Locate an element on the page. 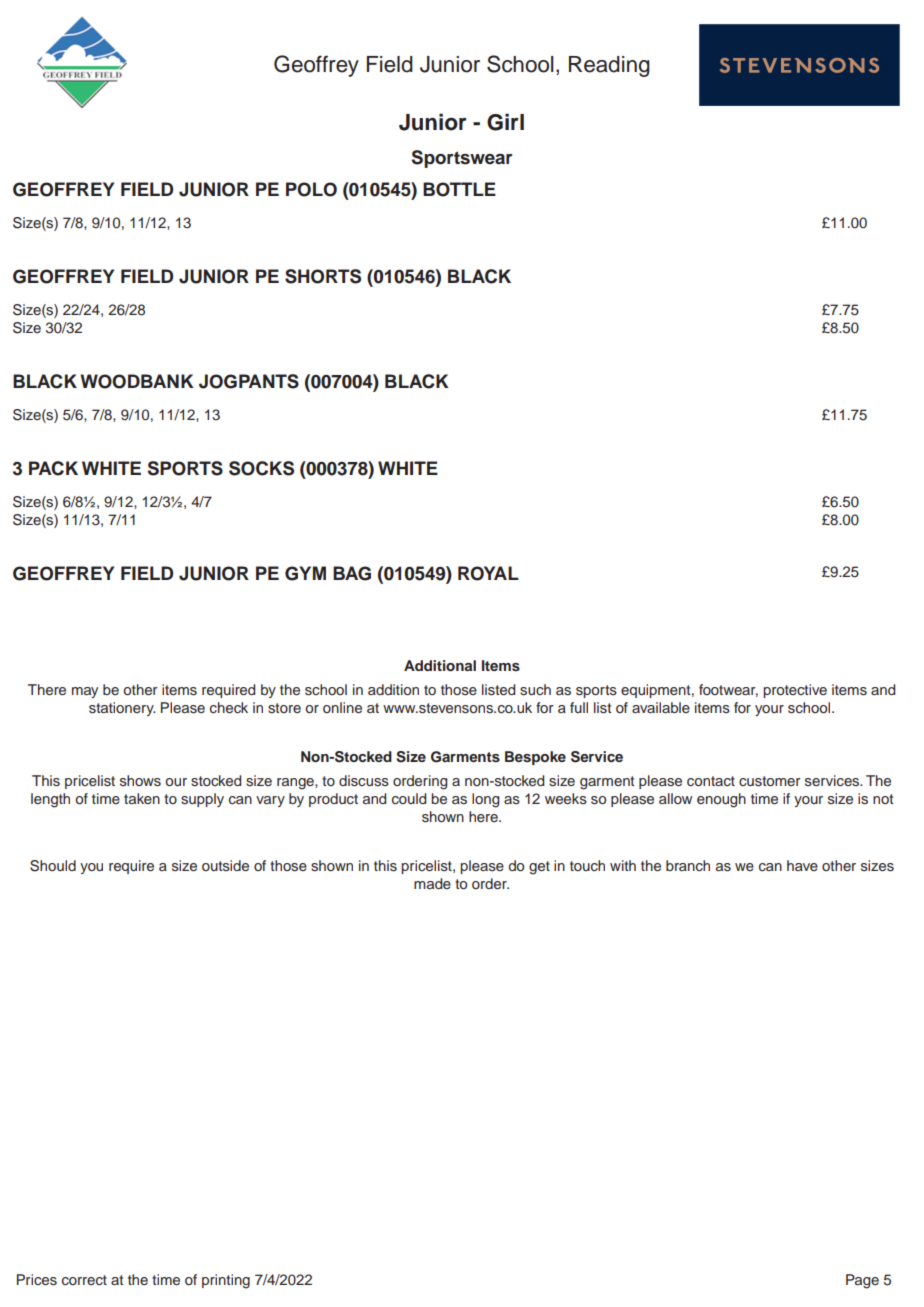 The height and width of the document is (1307, 924). long is located at coordinates (485, 800).
